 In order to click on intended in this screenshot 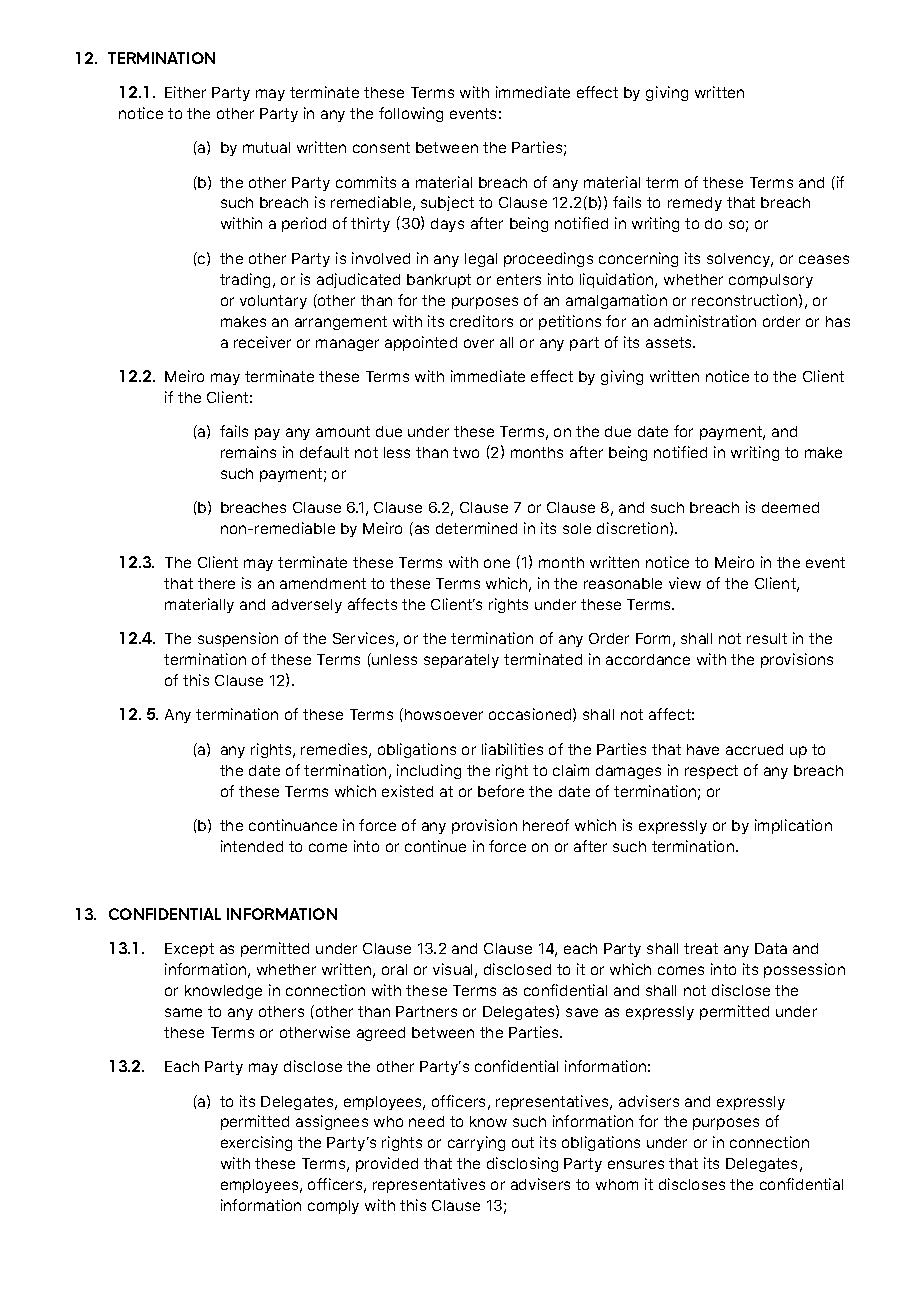, I will do `click(252, 846)`.
